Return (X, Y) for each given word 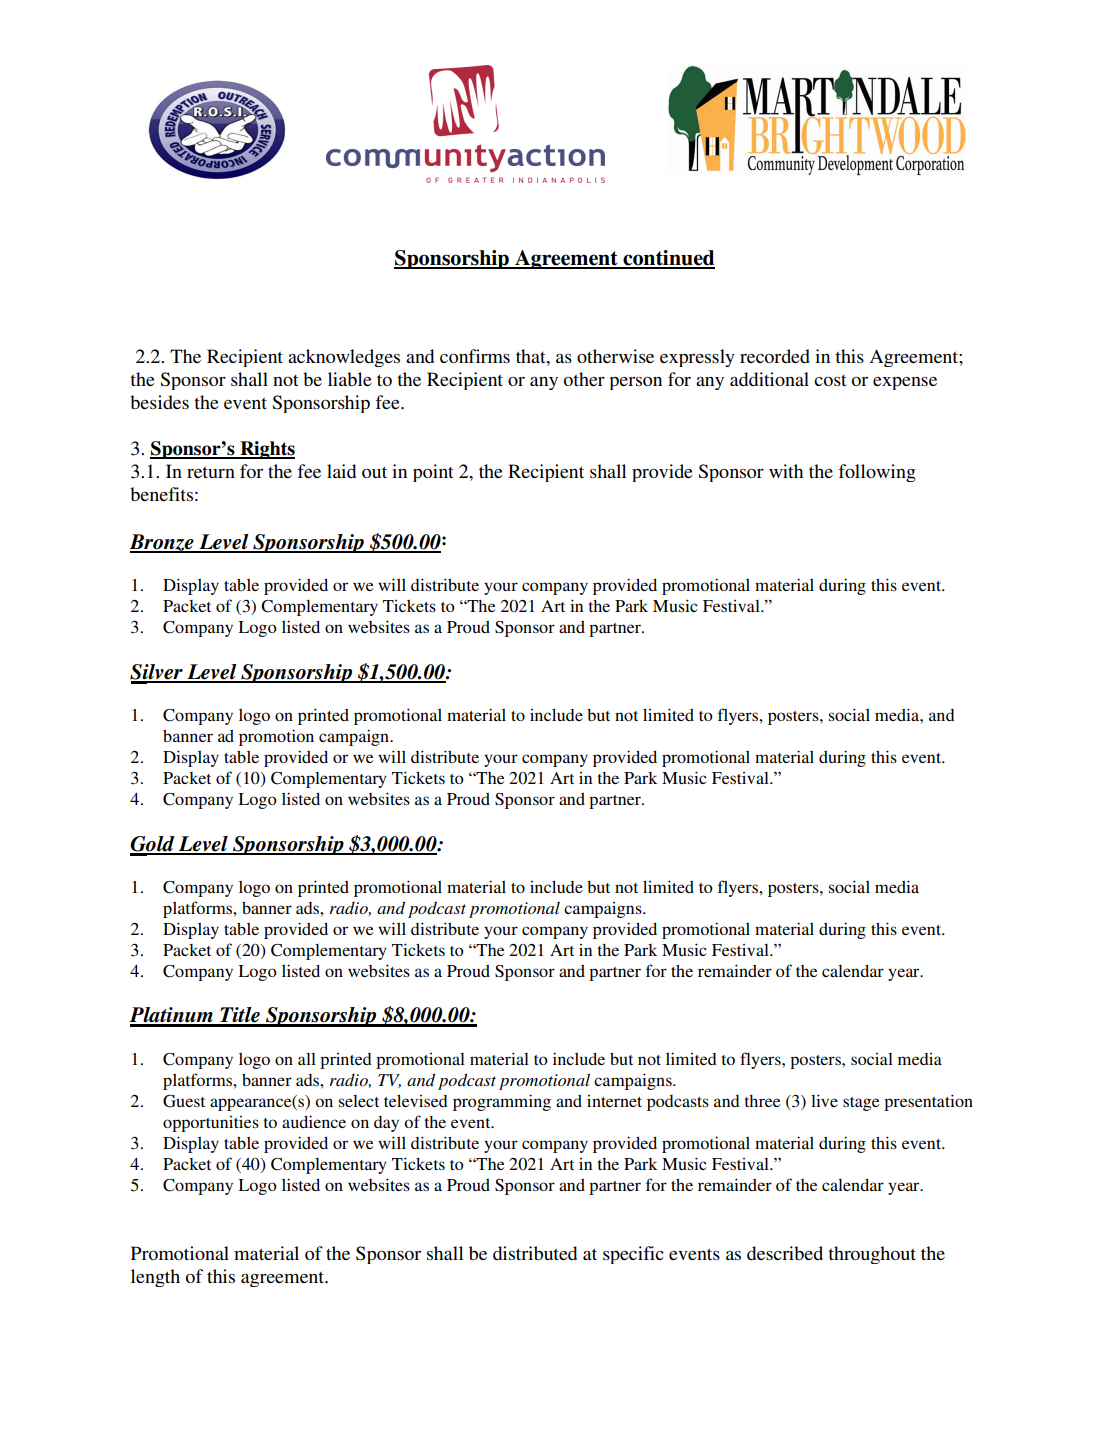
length (155, 1278)
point (433, 473)
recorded (775, 356)
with (786, 471)
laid (341, 471)
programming (502, 1102)
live (824, 1100)
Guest (184, 1101)
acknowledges (344, 358)
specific (633, 1255)
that (532, 356)
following (877, 473)
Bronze (163, 543)
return (211, 472)
